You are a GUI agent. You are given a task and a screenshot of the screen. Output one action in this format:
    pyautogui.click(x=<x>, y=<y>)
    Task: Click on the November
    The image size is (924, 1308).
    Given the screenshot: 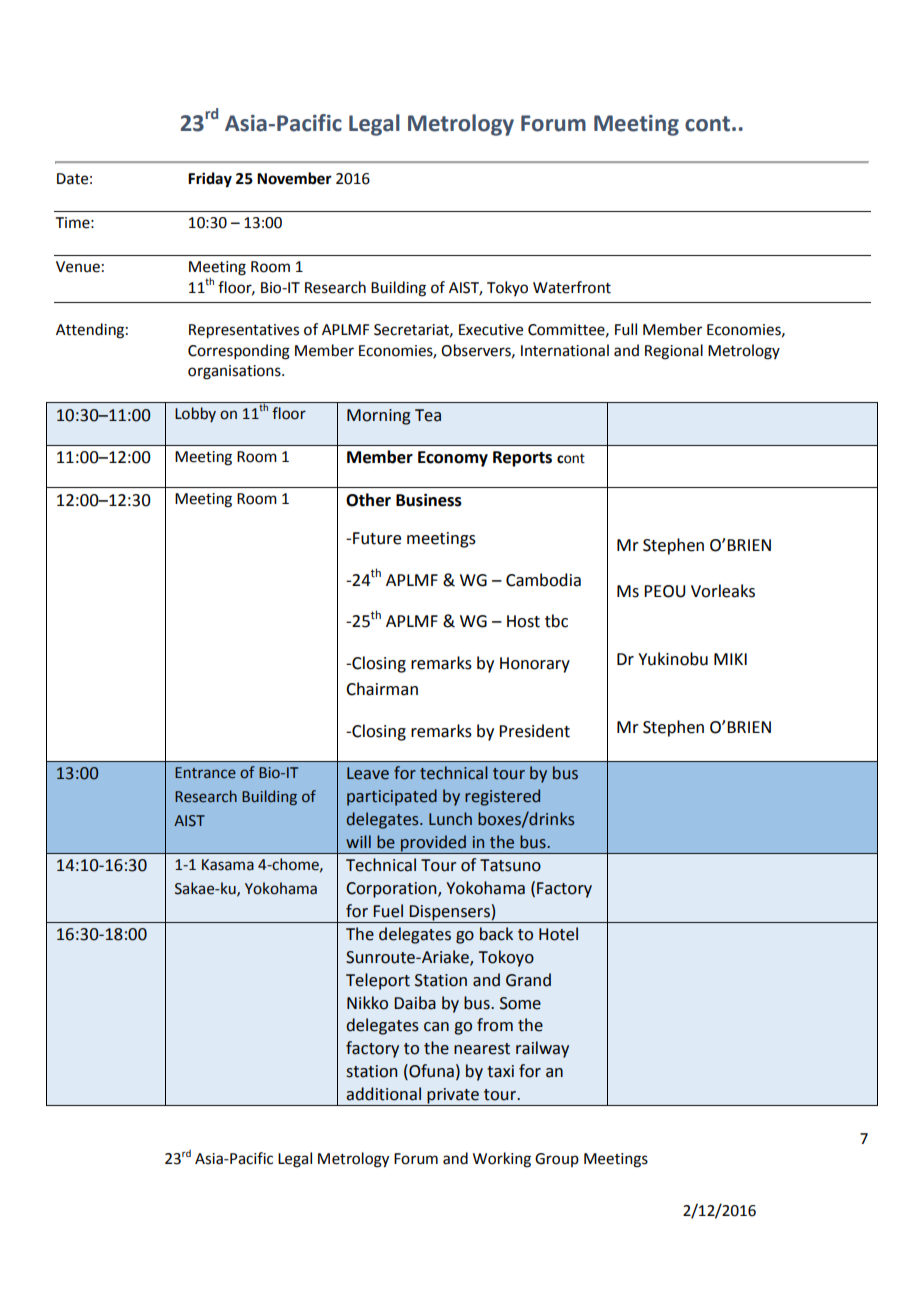 What is the action you would take?
    pyautogui.click(x=294, y=178)
